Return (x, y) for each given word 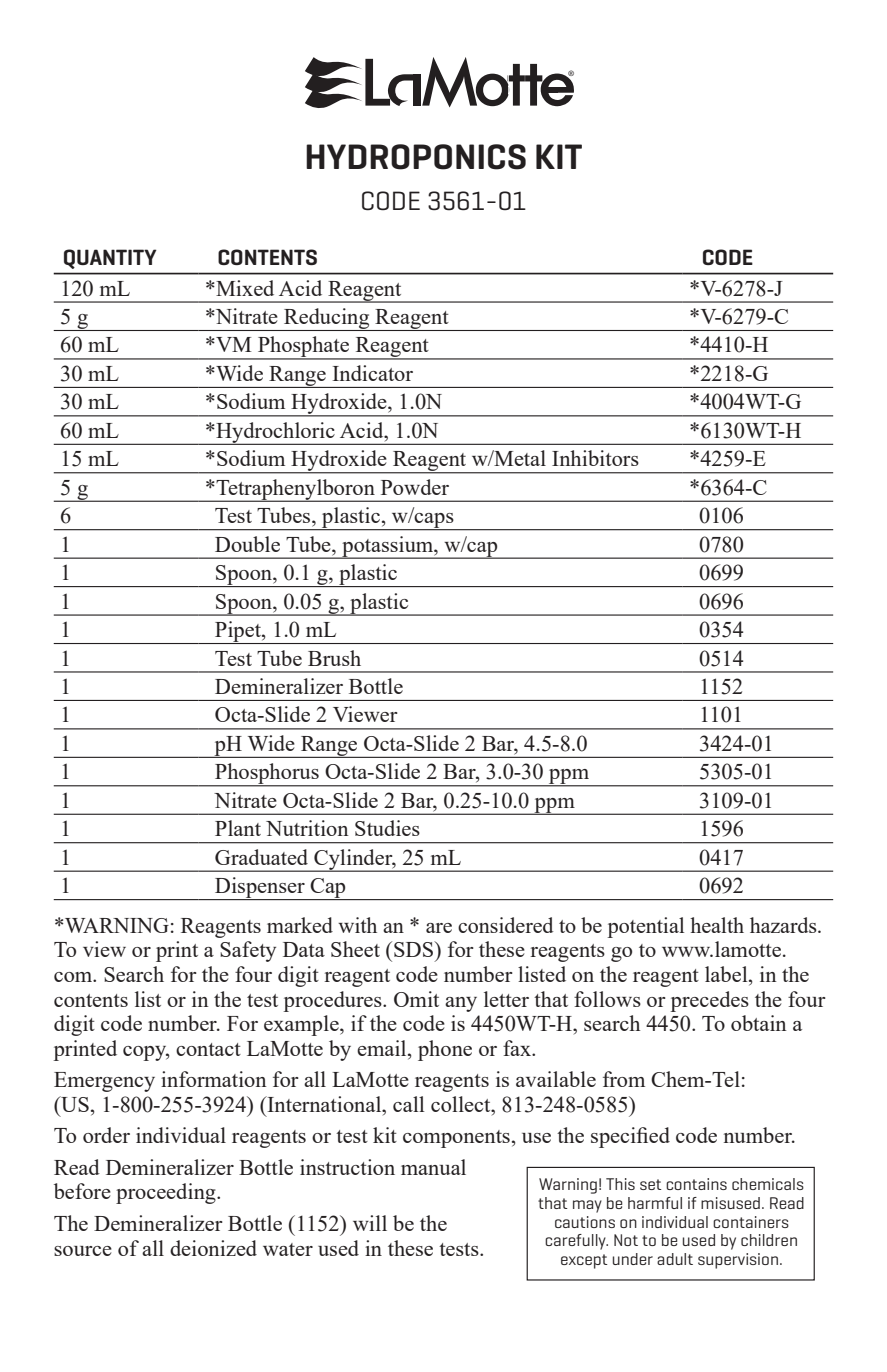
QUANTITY (110, 259)
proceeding (167, 1193)
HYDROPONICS (416, 157)
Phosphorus (267, 775)
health (717, 925)
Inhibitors (595, 458)
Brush (334, 658)
